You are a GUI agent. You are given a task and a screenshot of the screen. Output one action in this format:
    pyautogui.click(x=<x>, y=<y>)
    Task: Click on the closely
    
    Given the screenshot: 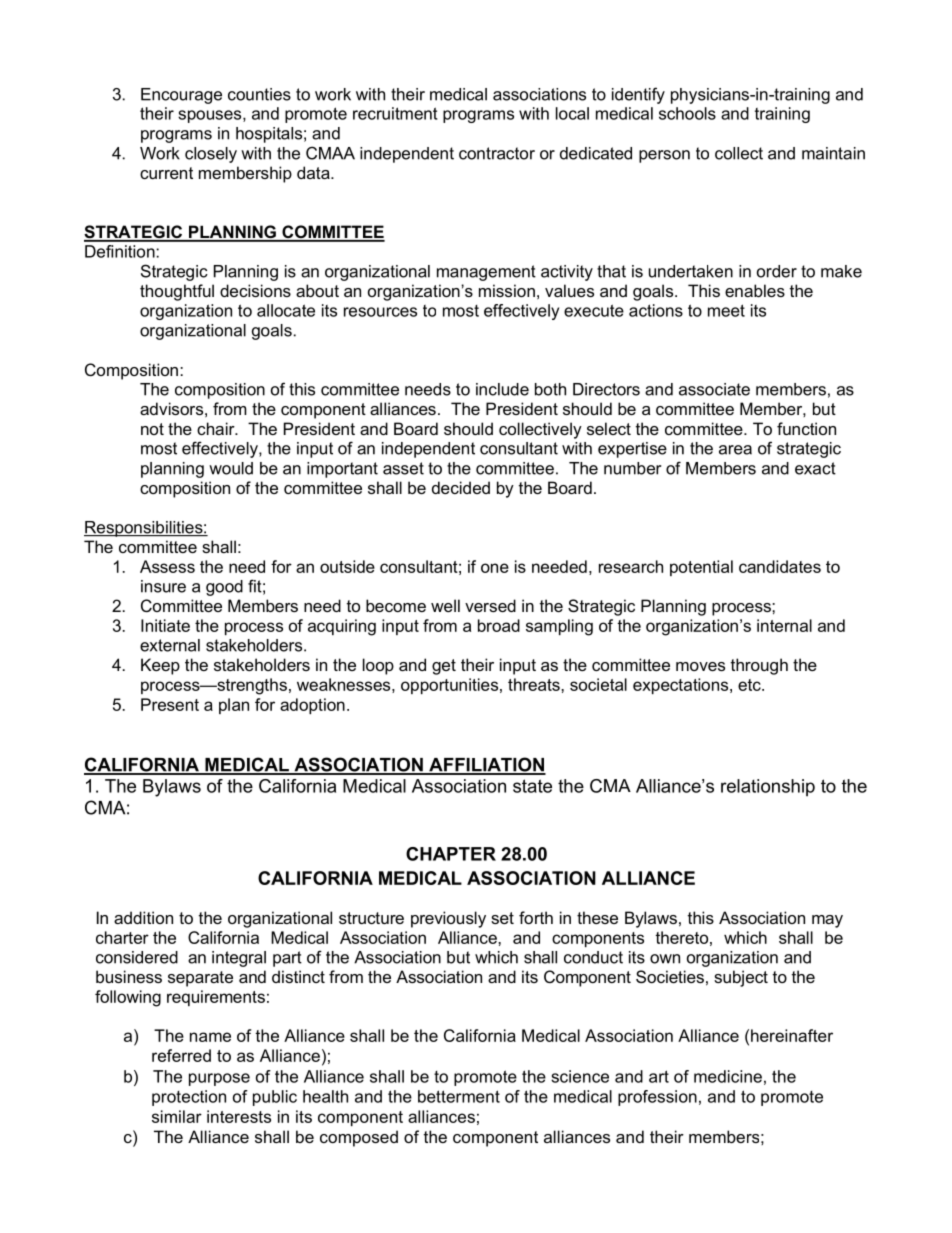 What is the action you would take?
    pyautogui.click(x=211, y=155)
